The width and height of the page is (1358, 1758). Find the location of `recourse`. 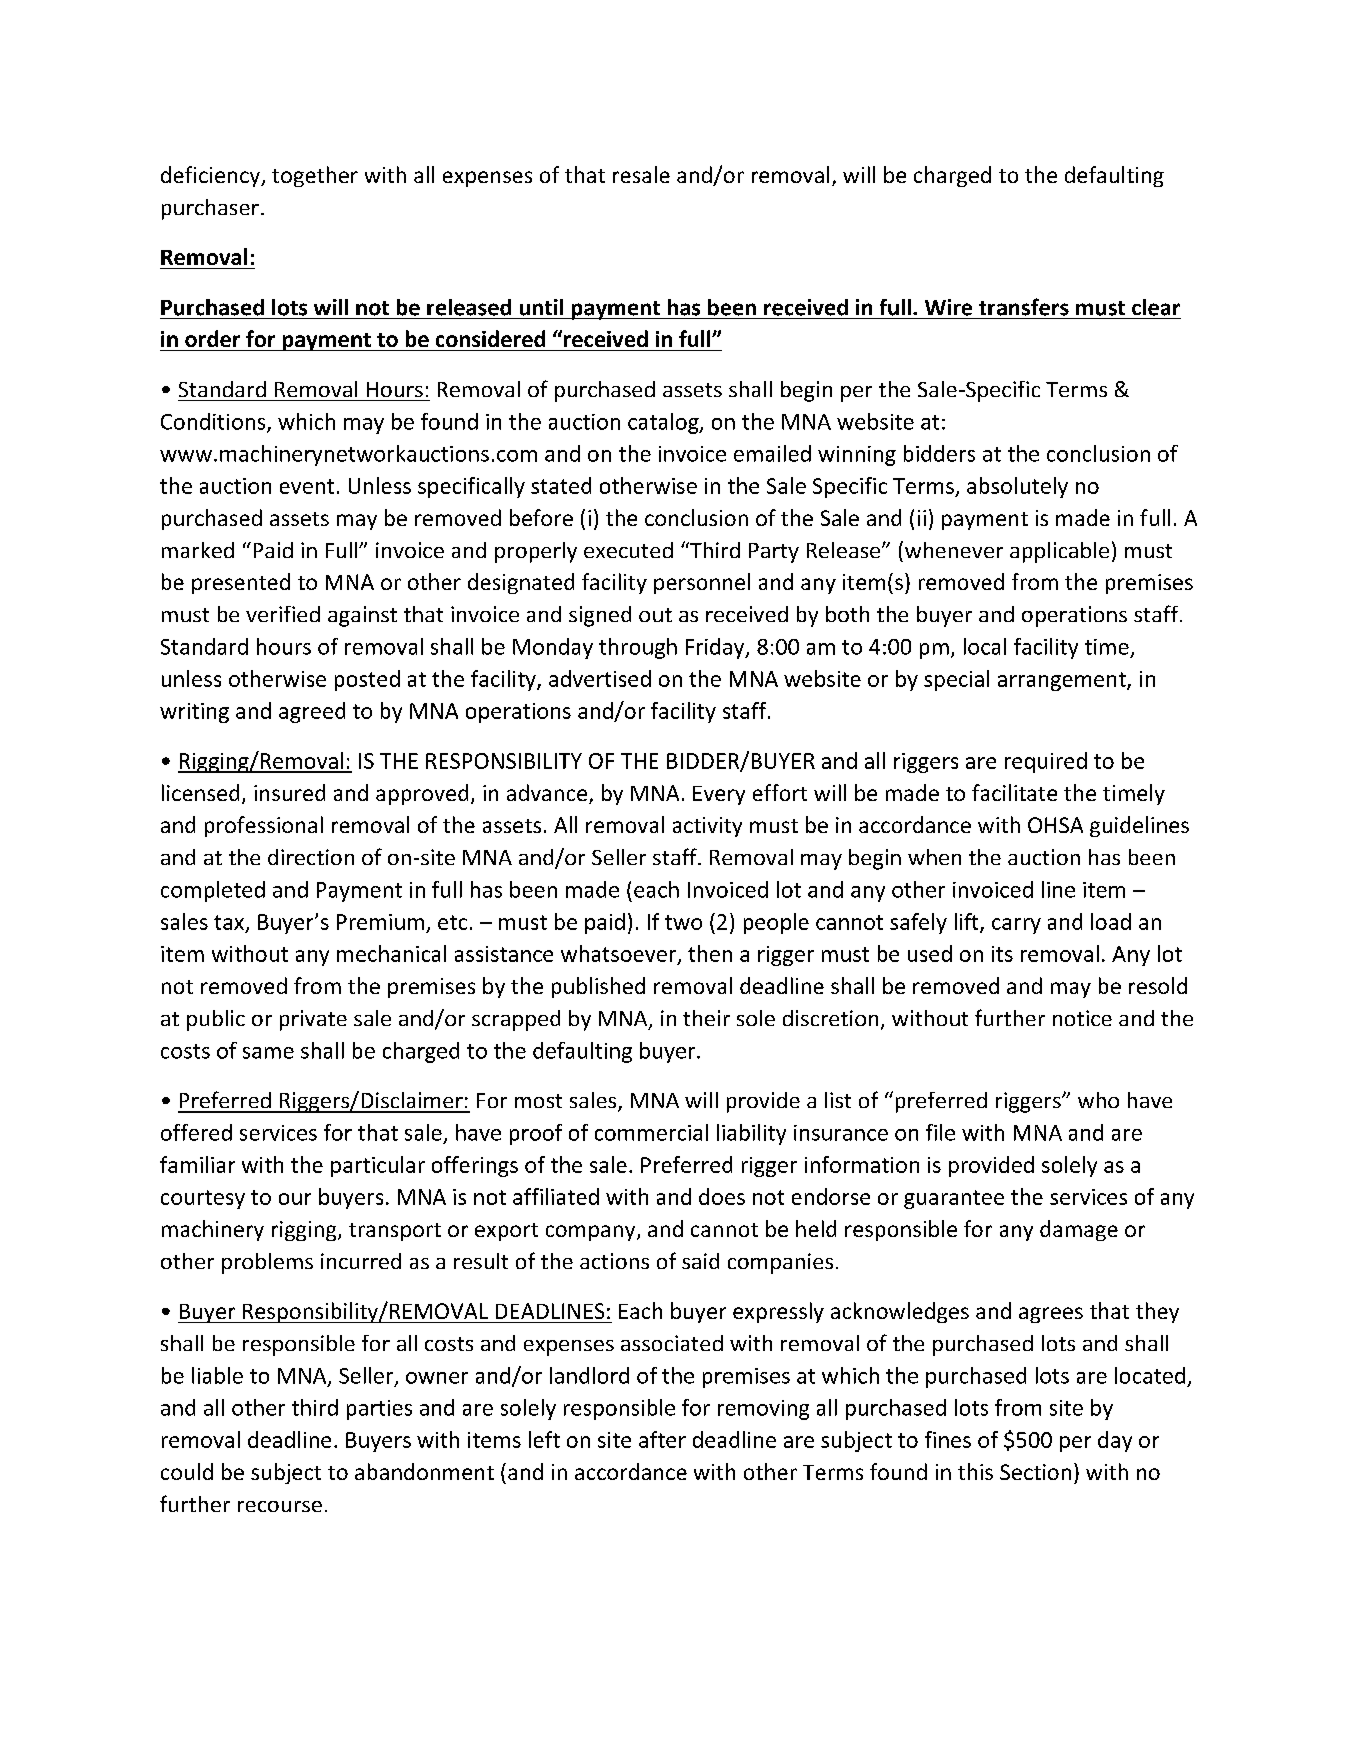

recourse is located at coordinates (280, 1506).
